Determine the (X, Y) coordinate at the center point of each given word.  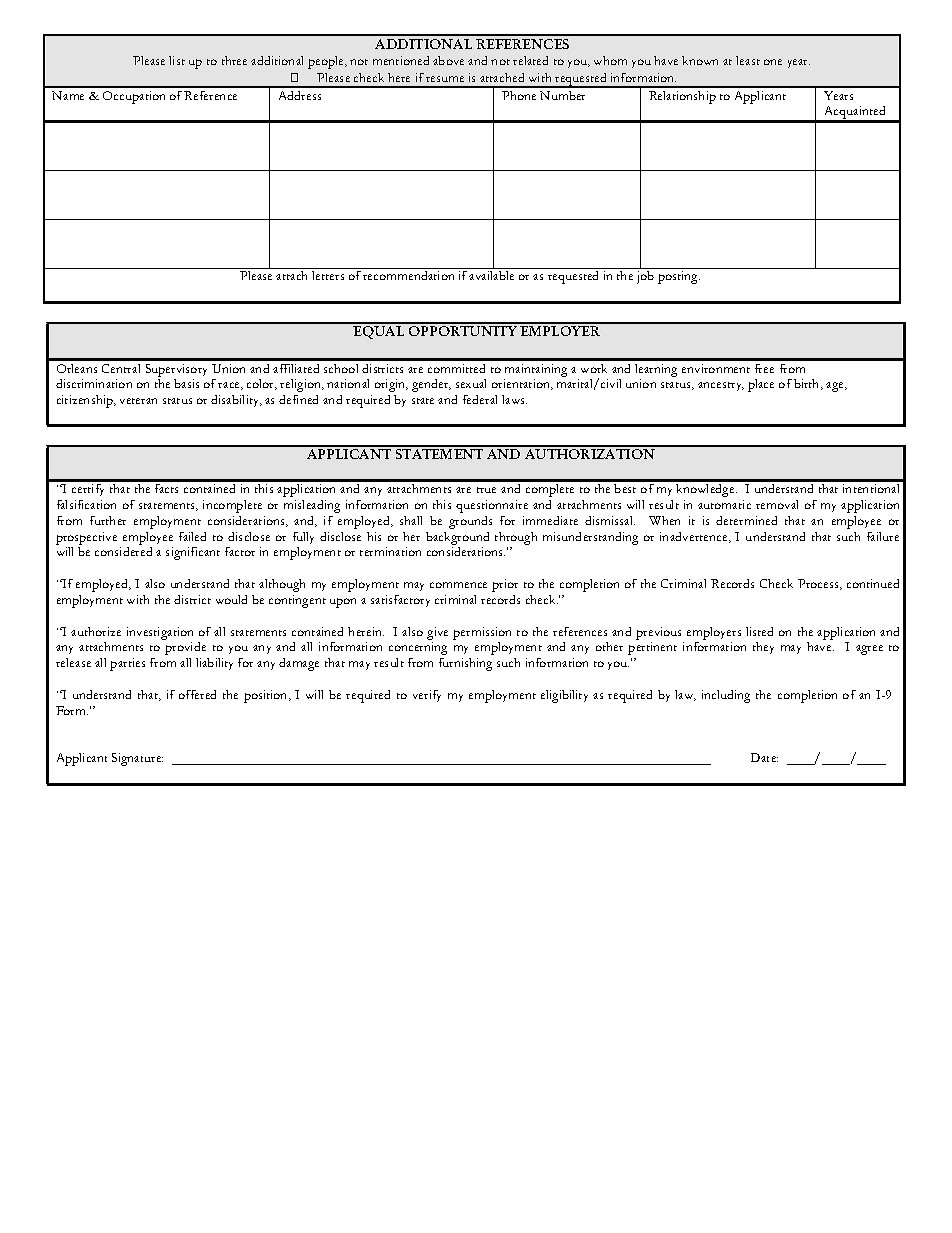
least (748, 60)
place (761, 385)
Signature (137, 759)
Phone (519, 95)
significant (193, 553)
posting (679, 277)
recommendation (408, 275)
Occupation (134, 97)
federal (480, 399)
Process (820, 584)
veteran (138, 401)
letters (328, 275)
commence (458, 585)
